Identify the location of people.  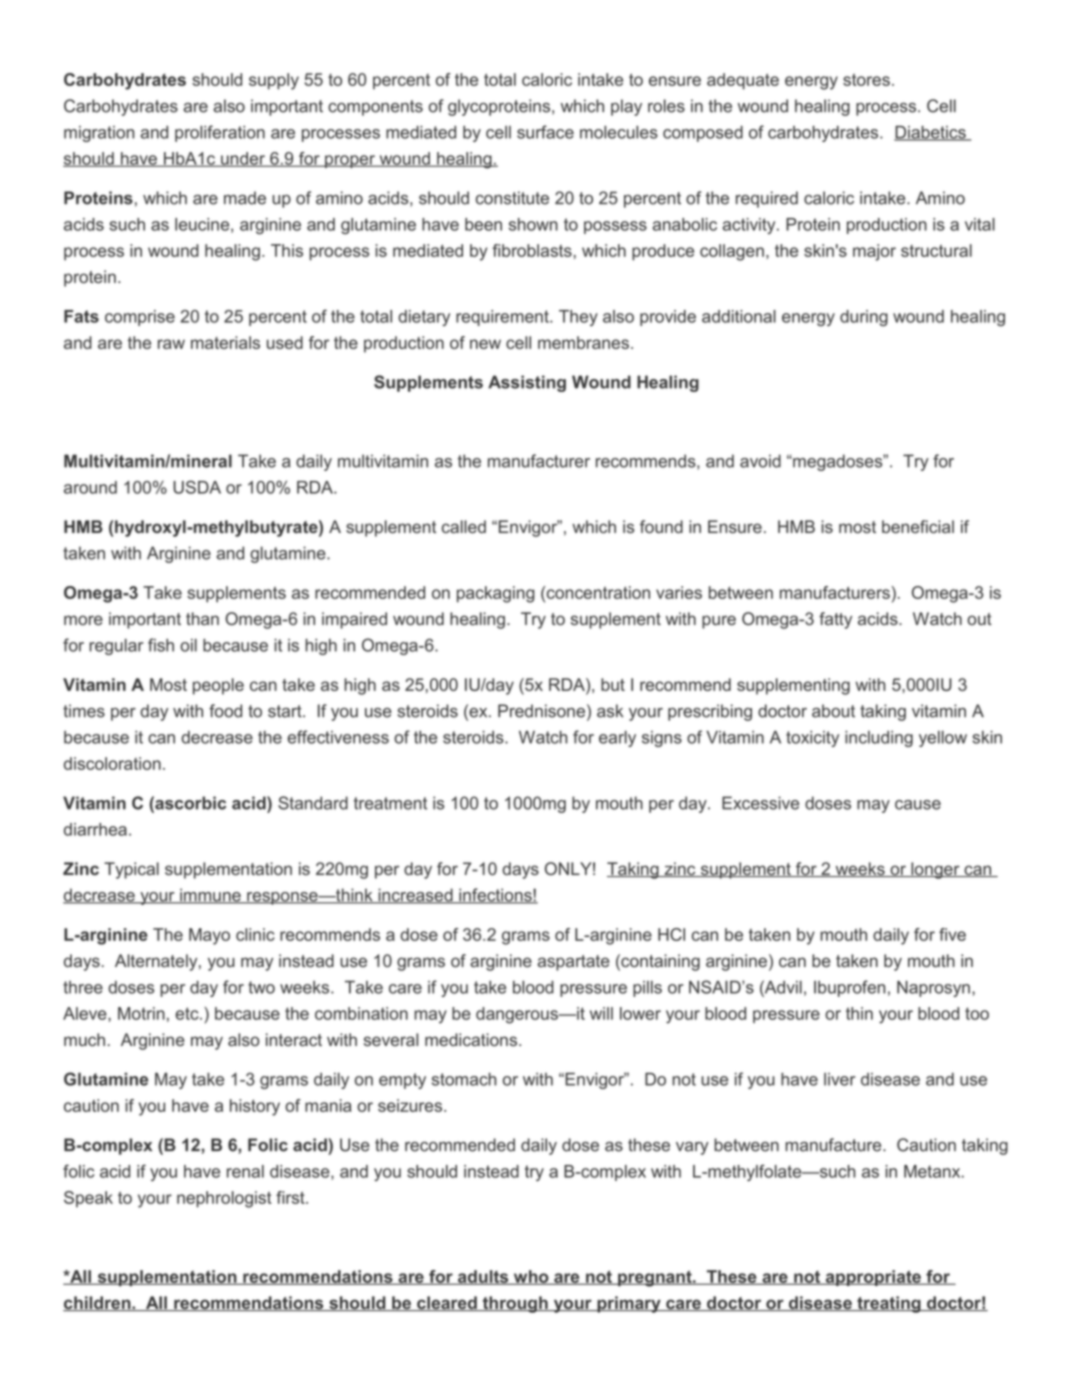
(218, 686).
